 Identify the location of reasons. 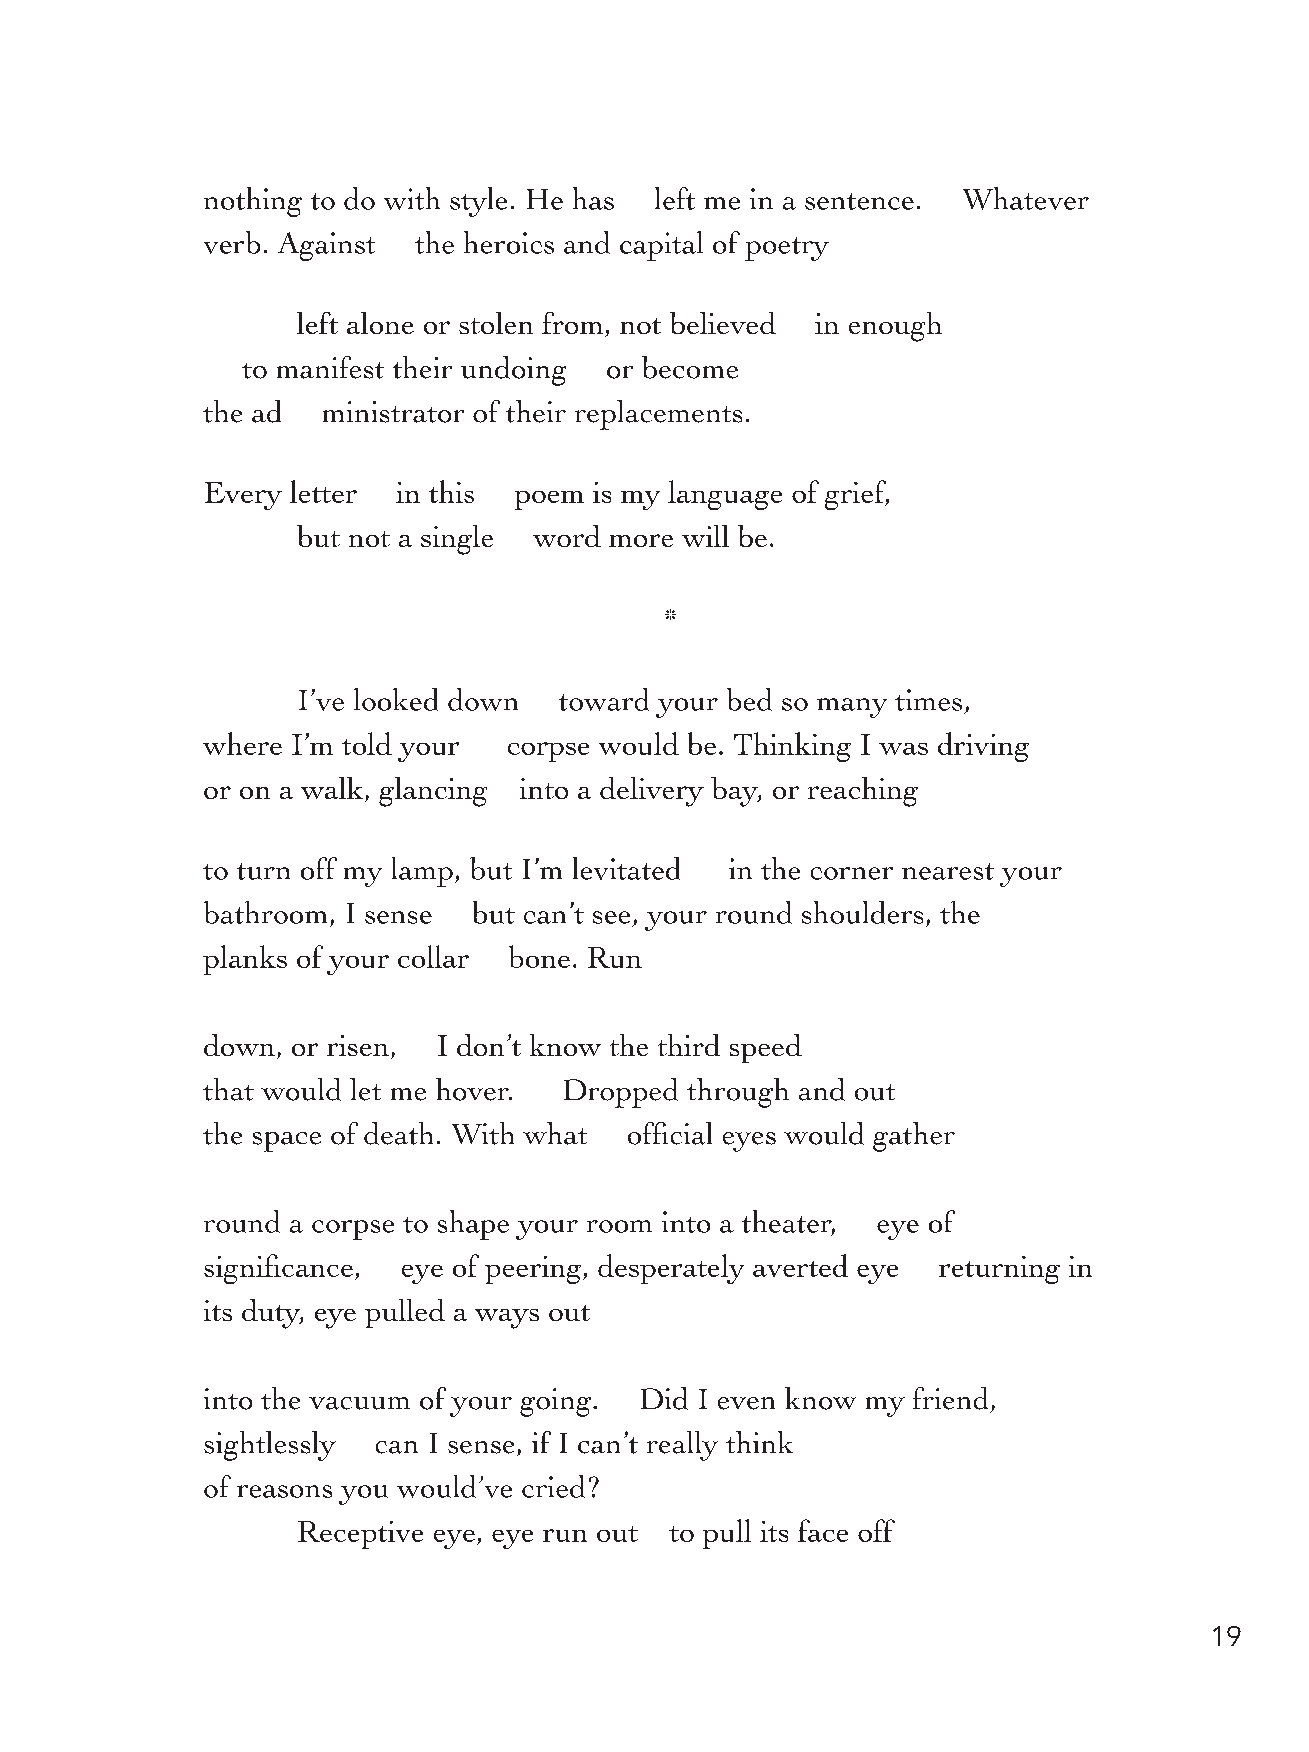
(284, 1491).
